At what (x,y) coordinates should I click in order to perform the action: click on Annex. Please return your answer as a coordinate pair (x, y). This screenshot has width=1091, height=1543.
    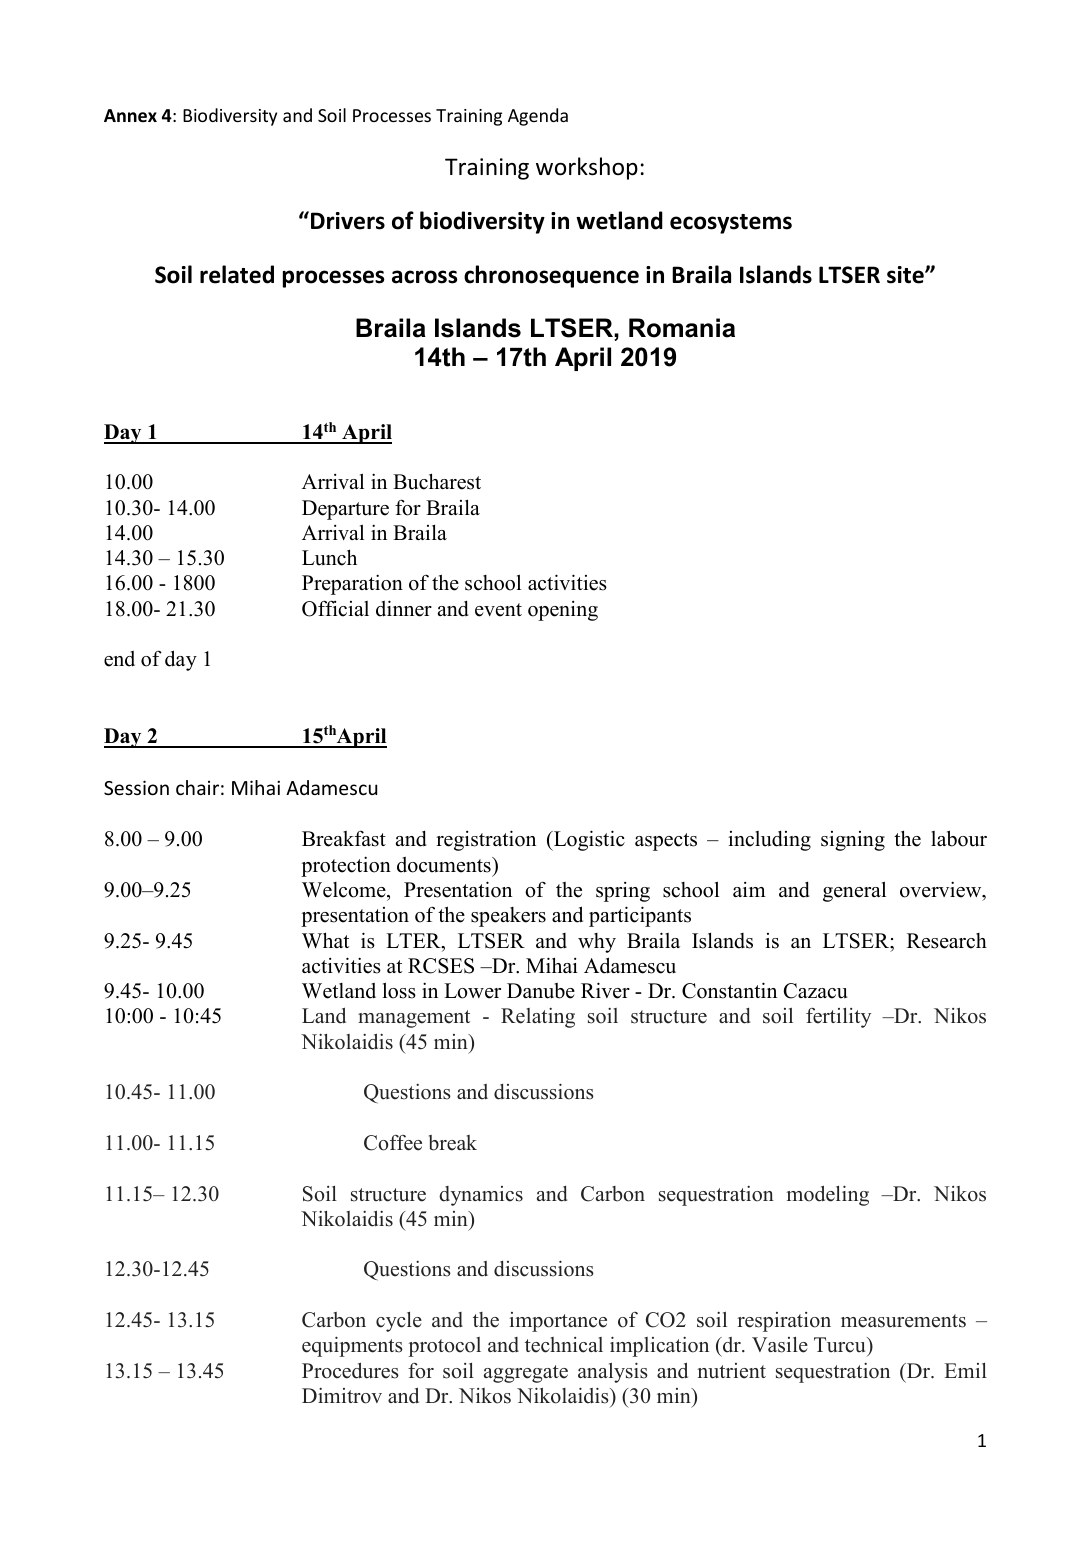
    Looking at the image, I should click on (130, 115).
